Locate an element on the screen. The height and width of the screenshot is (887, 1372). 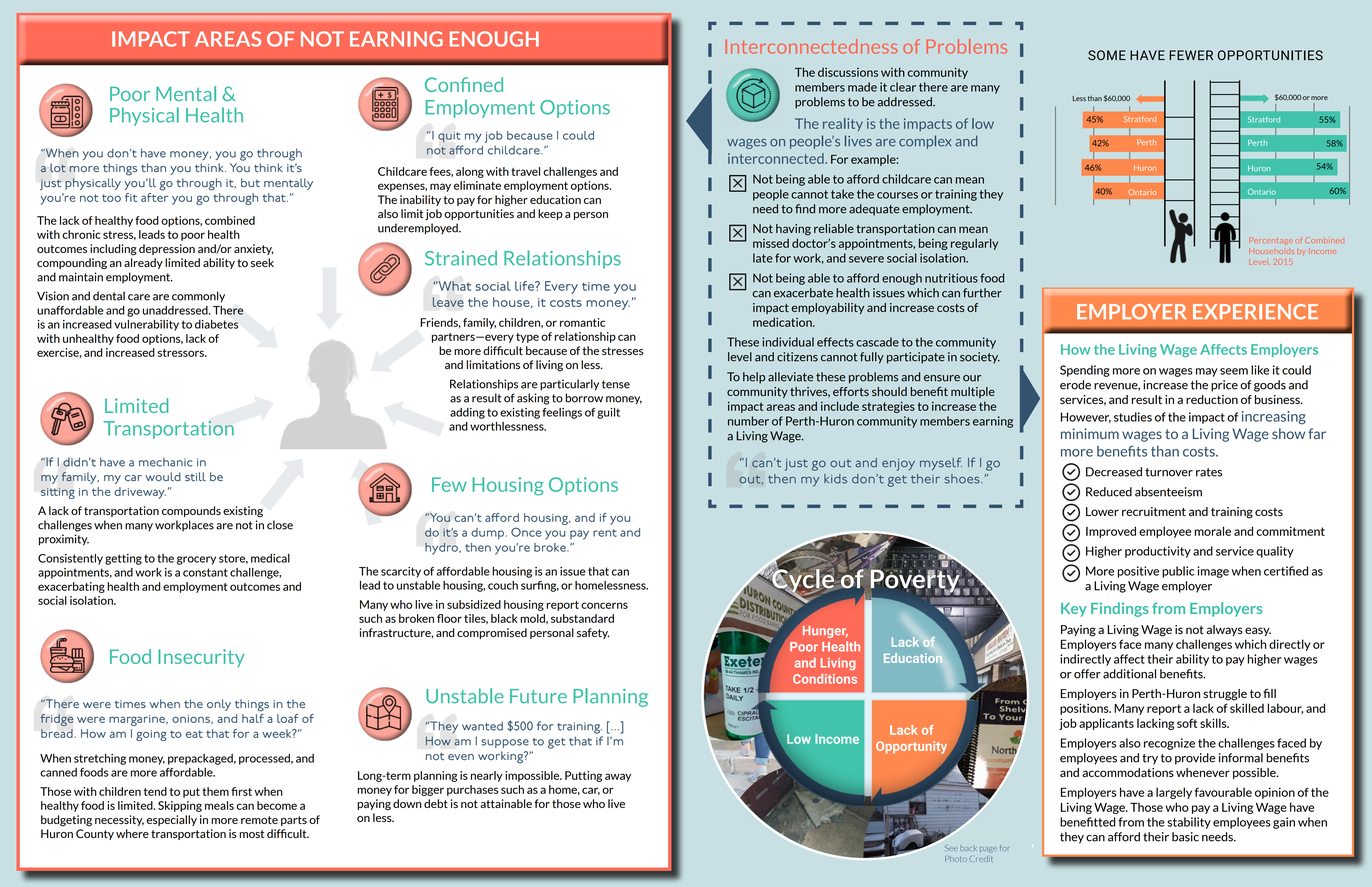
turnover is located at coordinates (1169, 472).
